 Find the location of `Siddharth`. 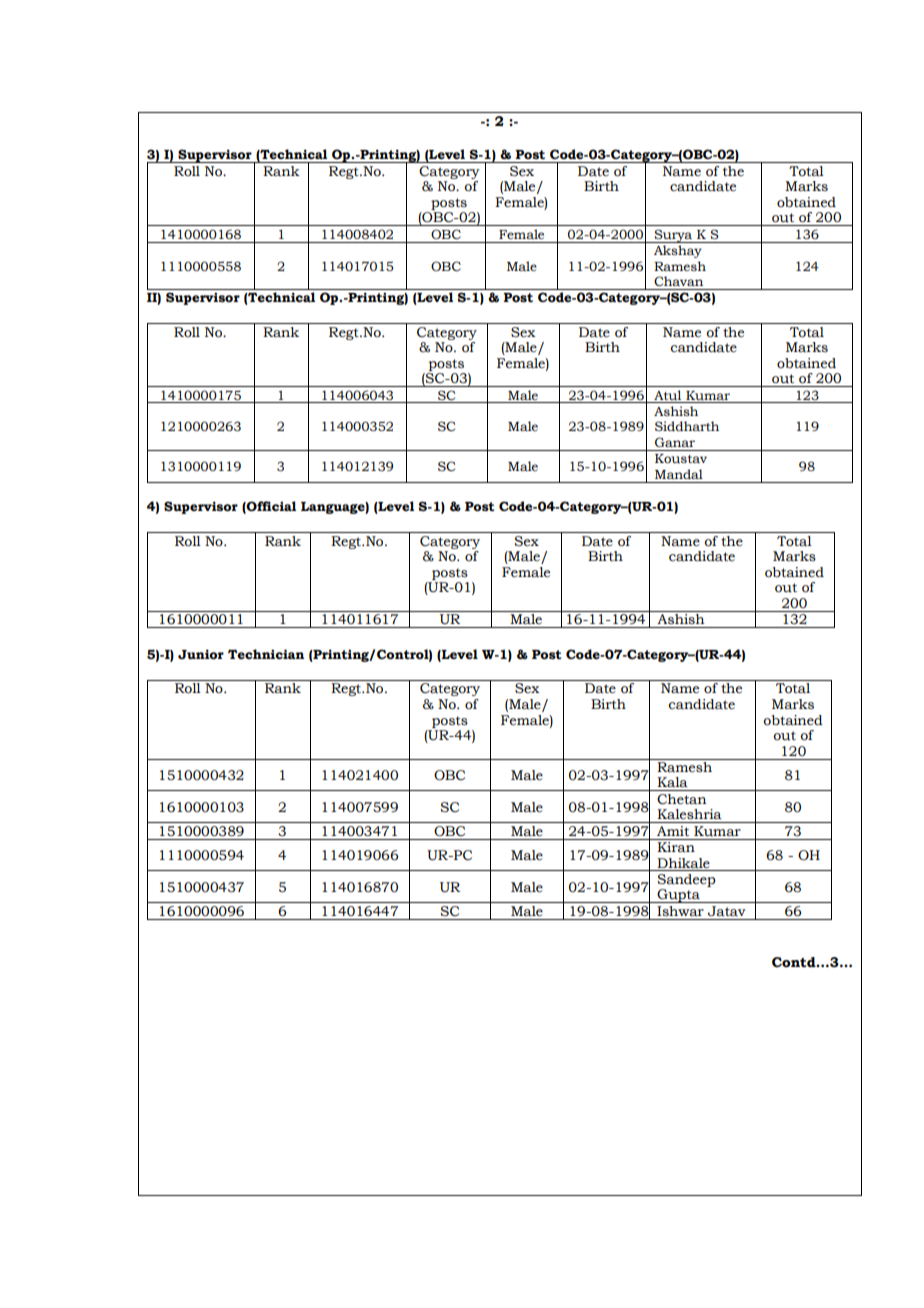

Siddharth is located at coordinates (687, 426).
